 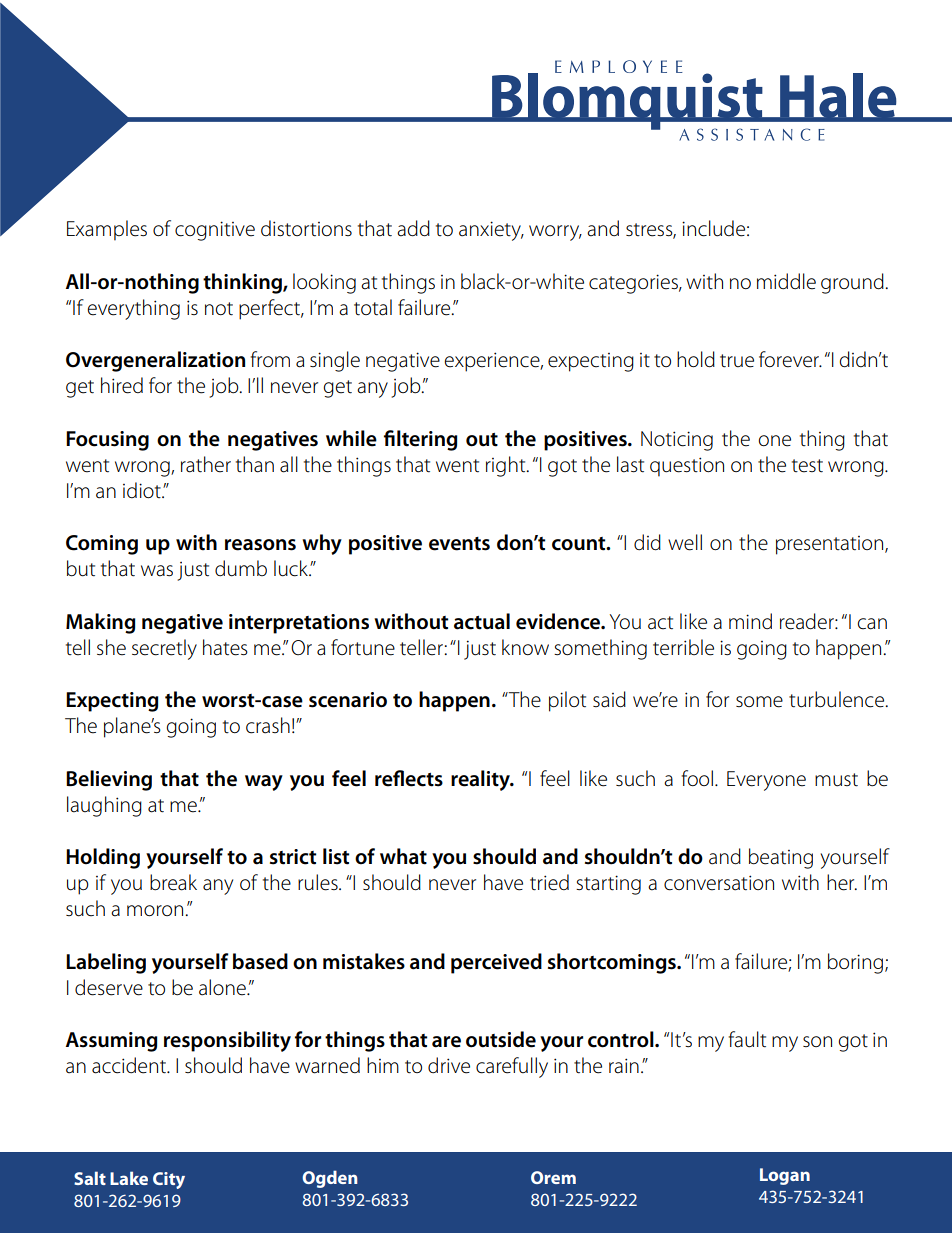 I want to click on actual, so click(x=482, y=621).
